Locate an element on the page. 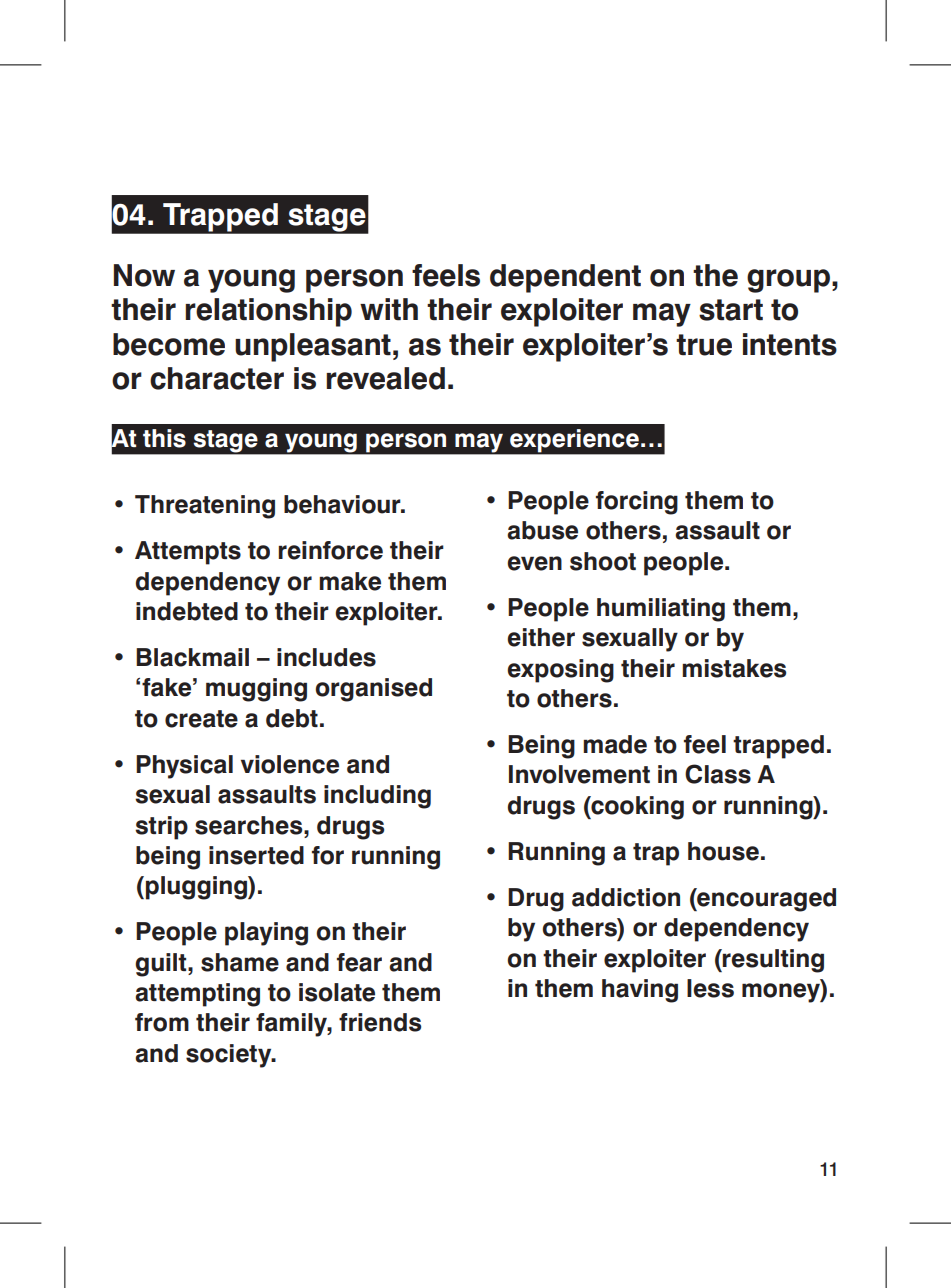  friends is located at coordinates (380, 1022).
